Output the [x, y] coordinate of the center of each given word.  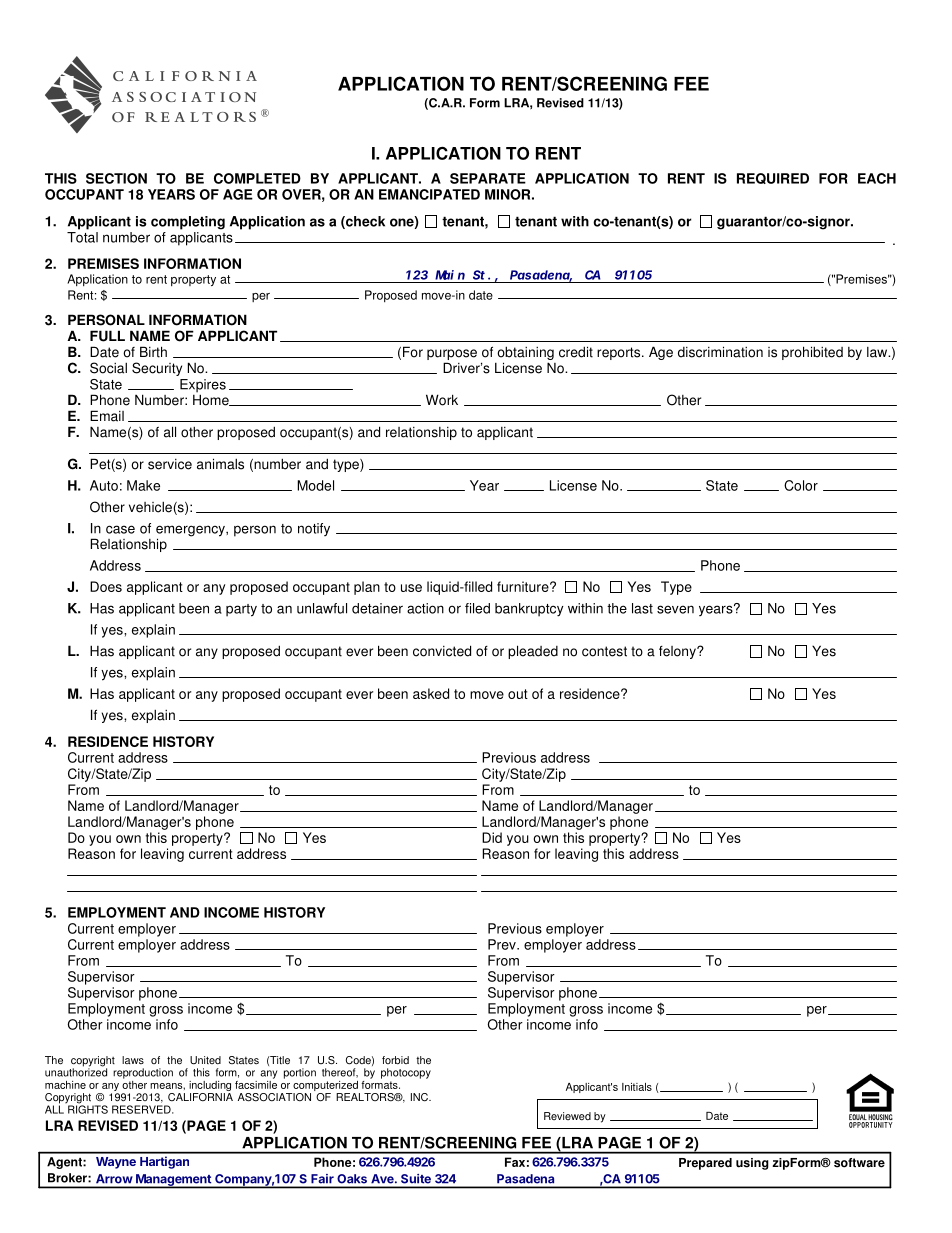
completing [188, 223]
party [241, 610]
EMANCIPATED [429, 194]
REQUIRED [773, 178]
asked [431, 693]
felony [678, 652]
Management [173, 1181]
